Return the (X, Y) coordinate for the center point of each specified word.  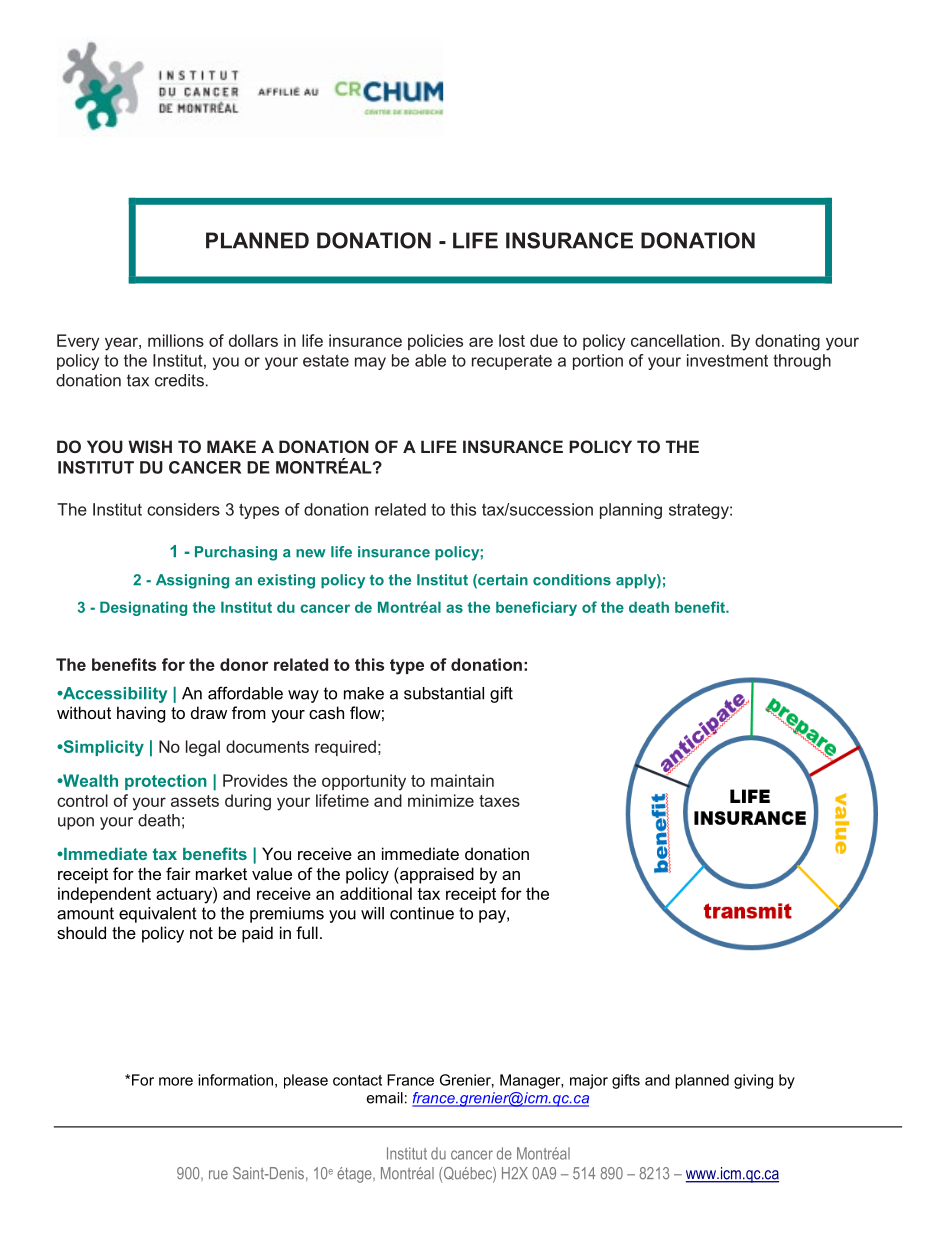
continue (422, 913)
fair (178, 873)
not (201, 933)
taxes (499, 801)
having (141, 714)
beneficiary (536, 608)
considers (183, 509)
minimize (441, 800)
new (311, 553)
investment (727, 360)
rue (218, 1175)
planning (631, 511)
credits (179, 380)
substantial (444, 693)
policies (435, 342)
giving (753, 1081)
